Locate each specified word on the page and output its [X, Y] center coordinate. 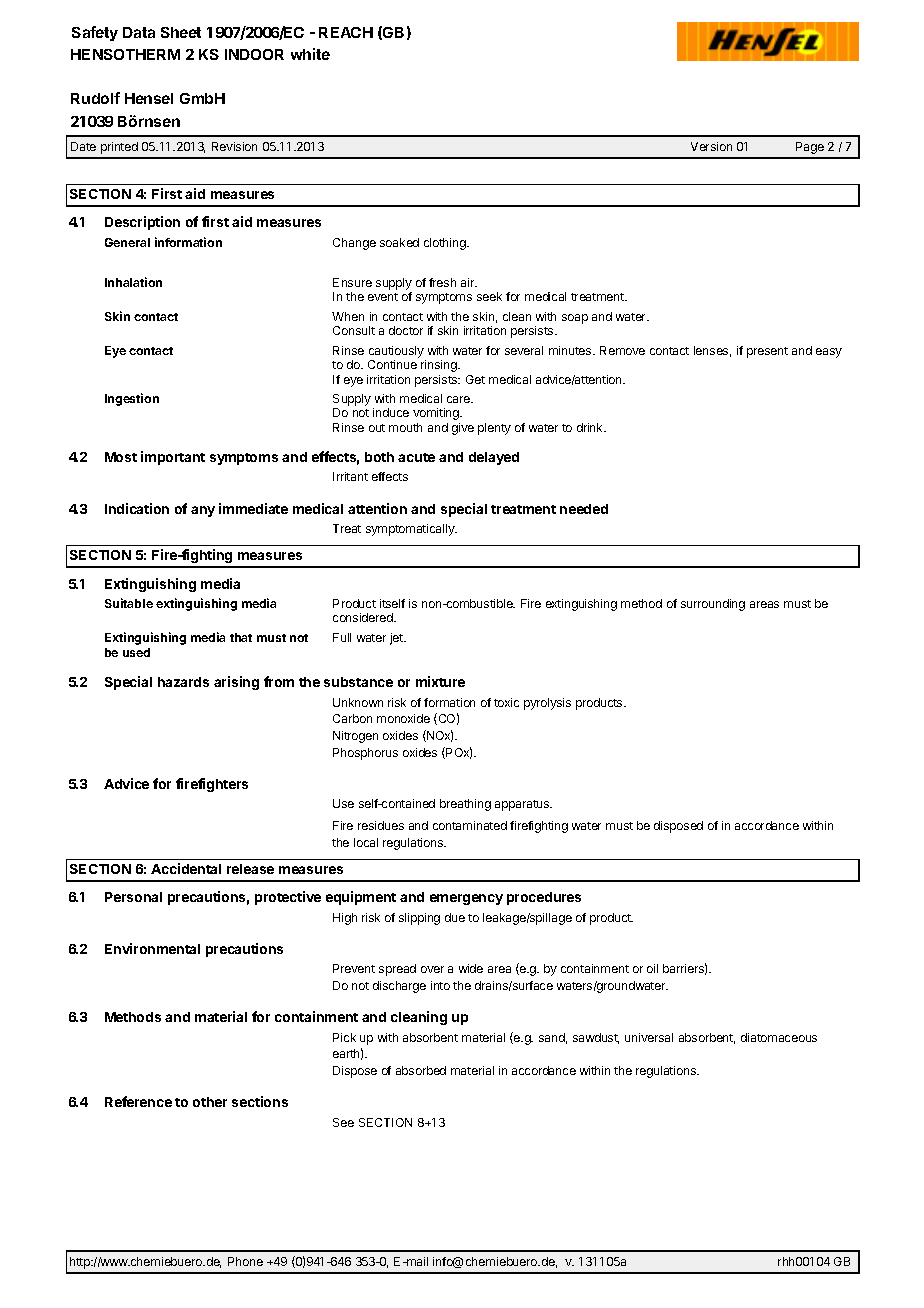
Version [711, 146]
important [173, 458]
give [463, 429]
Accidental [186, 868]
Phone [245, 1261]
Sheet [181, 32]
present [767, 352]
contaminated [470, 825]
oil [652, 968]
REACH [346, 32]
